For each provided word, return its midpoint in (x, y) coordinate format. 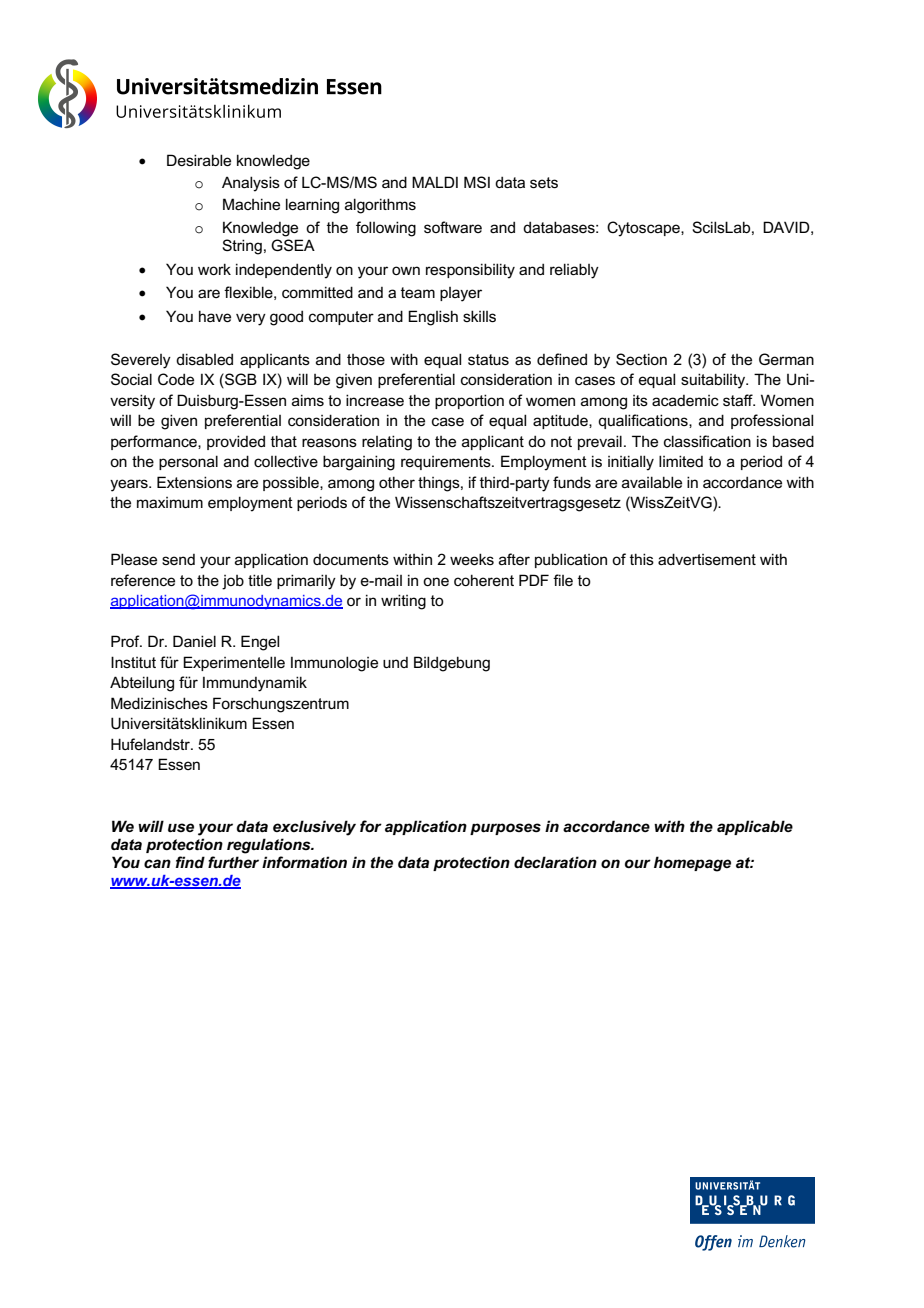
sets (544, 182)
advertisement (707, 559)
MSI (477, 182)
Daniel (194, 641)
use (181, 827)
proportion (469, 401)
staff (739, 400)
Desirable (199, 160)
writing (403, 602)
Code (176, 379)
